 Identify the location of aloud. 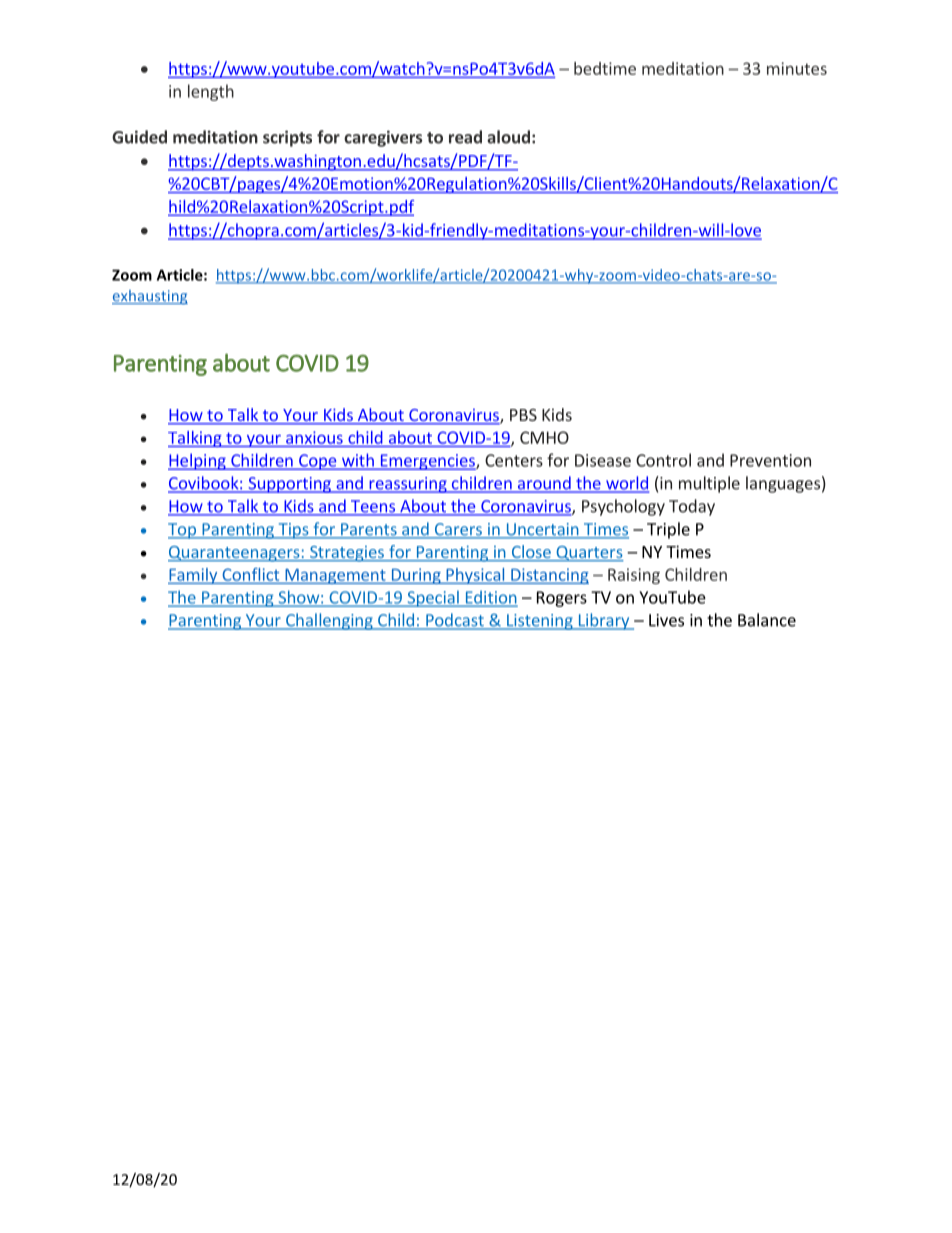
(508, 137).
